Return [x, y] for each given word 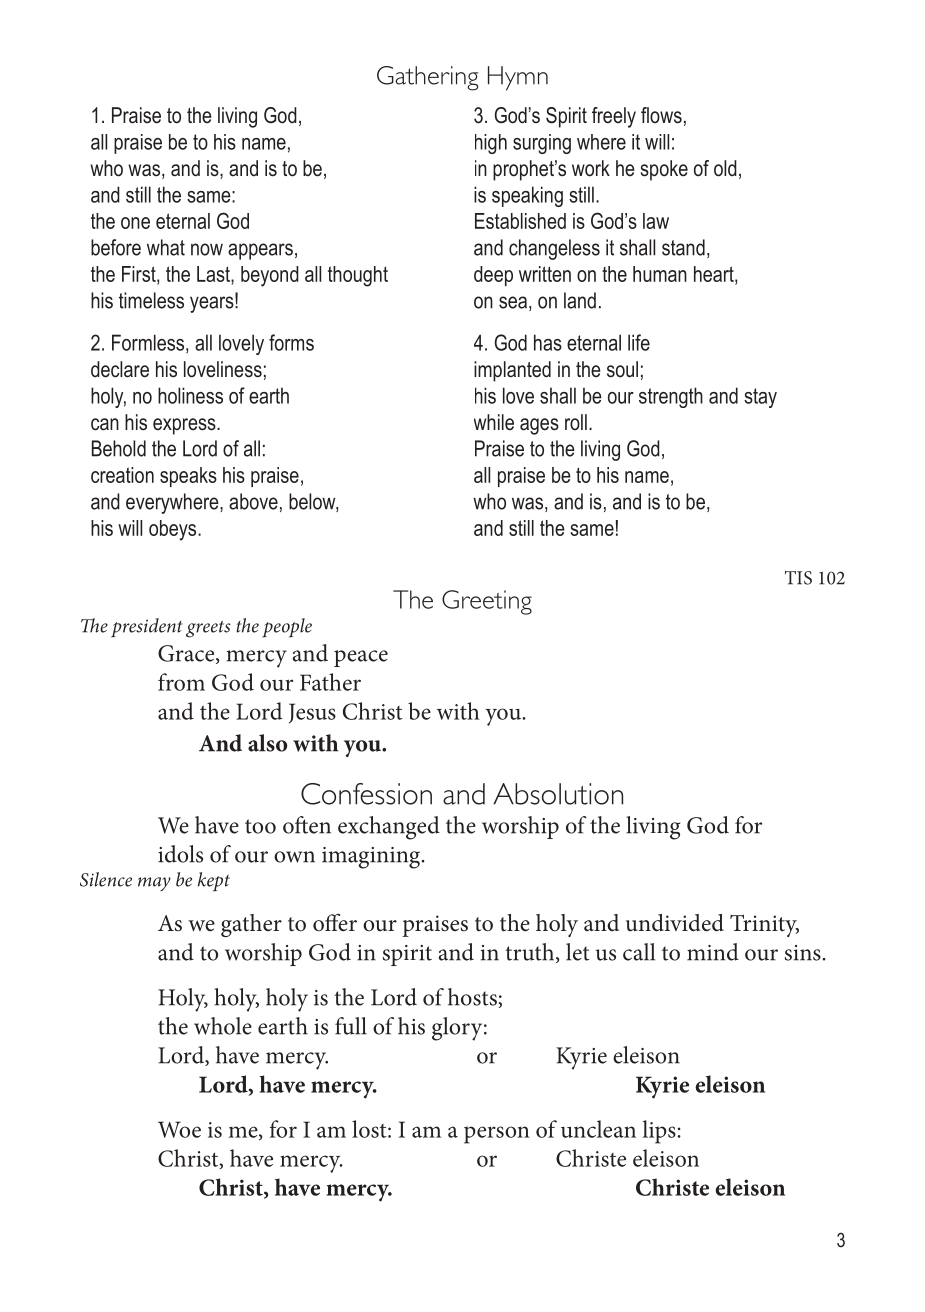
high [491, 144]
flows [661, 115]
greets [208, 629]
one [135, 223]
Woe [179, 1129]
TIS [798, 578]
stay [760, 398]
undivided [675, 923]
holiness [190, 395]
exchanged [389, 828]
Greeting [487, 602]
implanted [512, 371]
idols [180, 854]
